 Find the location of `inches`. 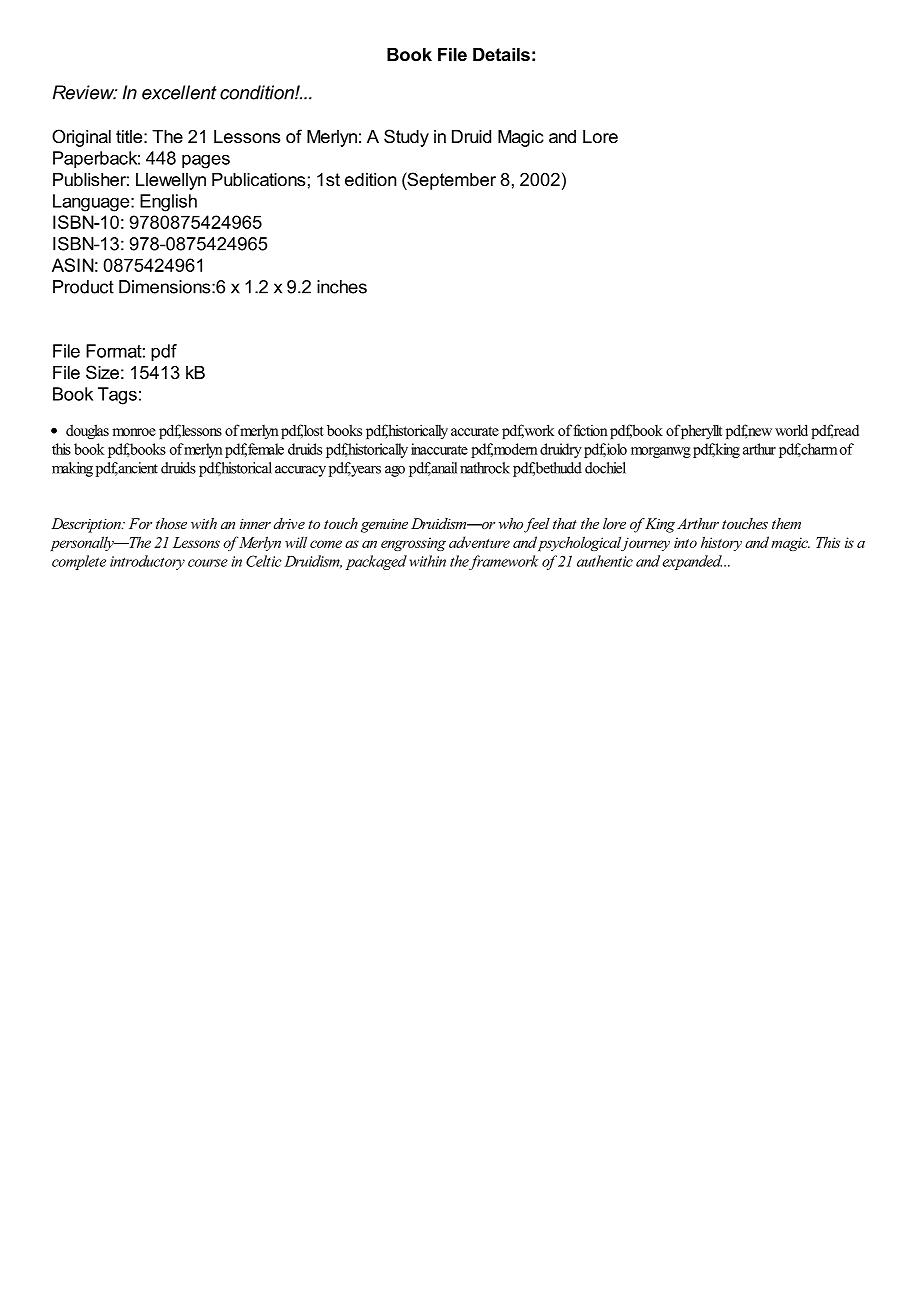

inches is located at coordinates (342, 287).
